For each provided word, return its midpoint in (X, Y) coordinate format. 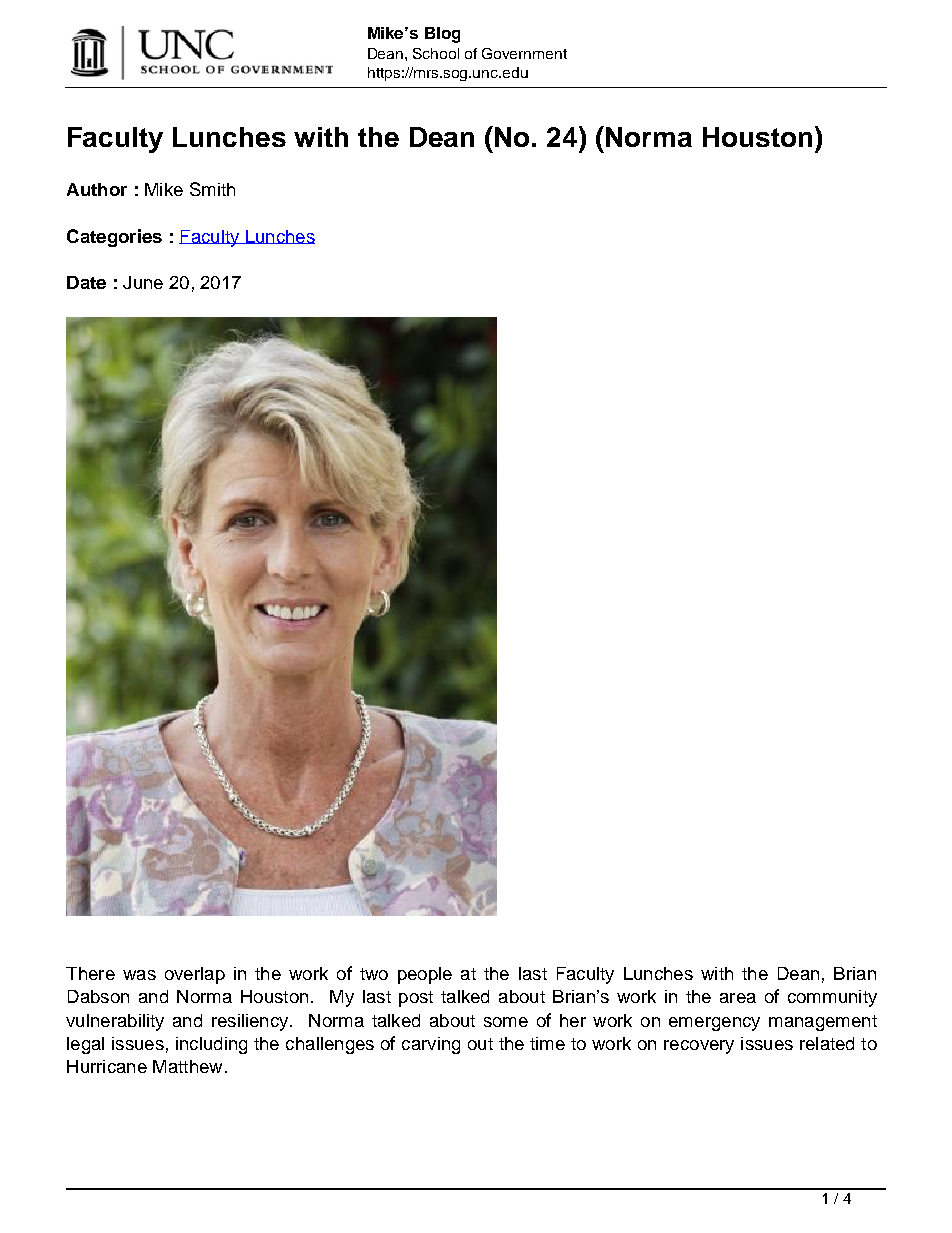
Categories (114, 238)
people (425, 975)
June (143, 282)
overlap (195, 975)
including (211, 1045)
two (374, 974)
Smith (212, 189)
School (436, 53)
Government (524, 53)
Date (86, 282)
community (832, 998)
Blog (442, 35)
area (738, 998)
